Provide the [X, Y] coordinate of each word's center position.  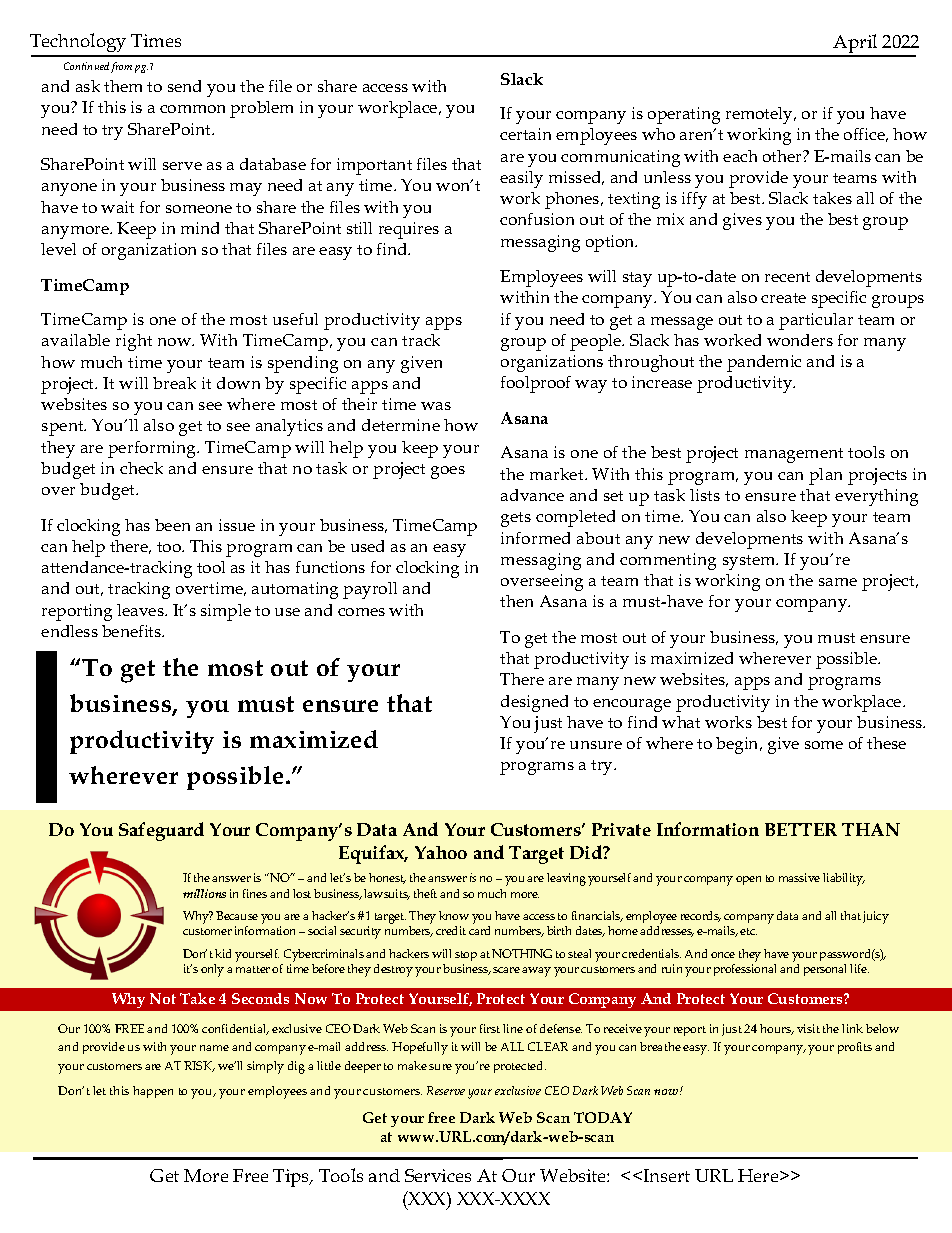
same [838, 582]
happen [153, 1092]
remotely [760, 115]
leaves [141, 610]
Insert [667, 1175]
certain [525, 134]
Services [438, 1175]
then [516, 601]
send [184, 86]
